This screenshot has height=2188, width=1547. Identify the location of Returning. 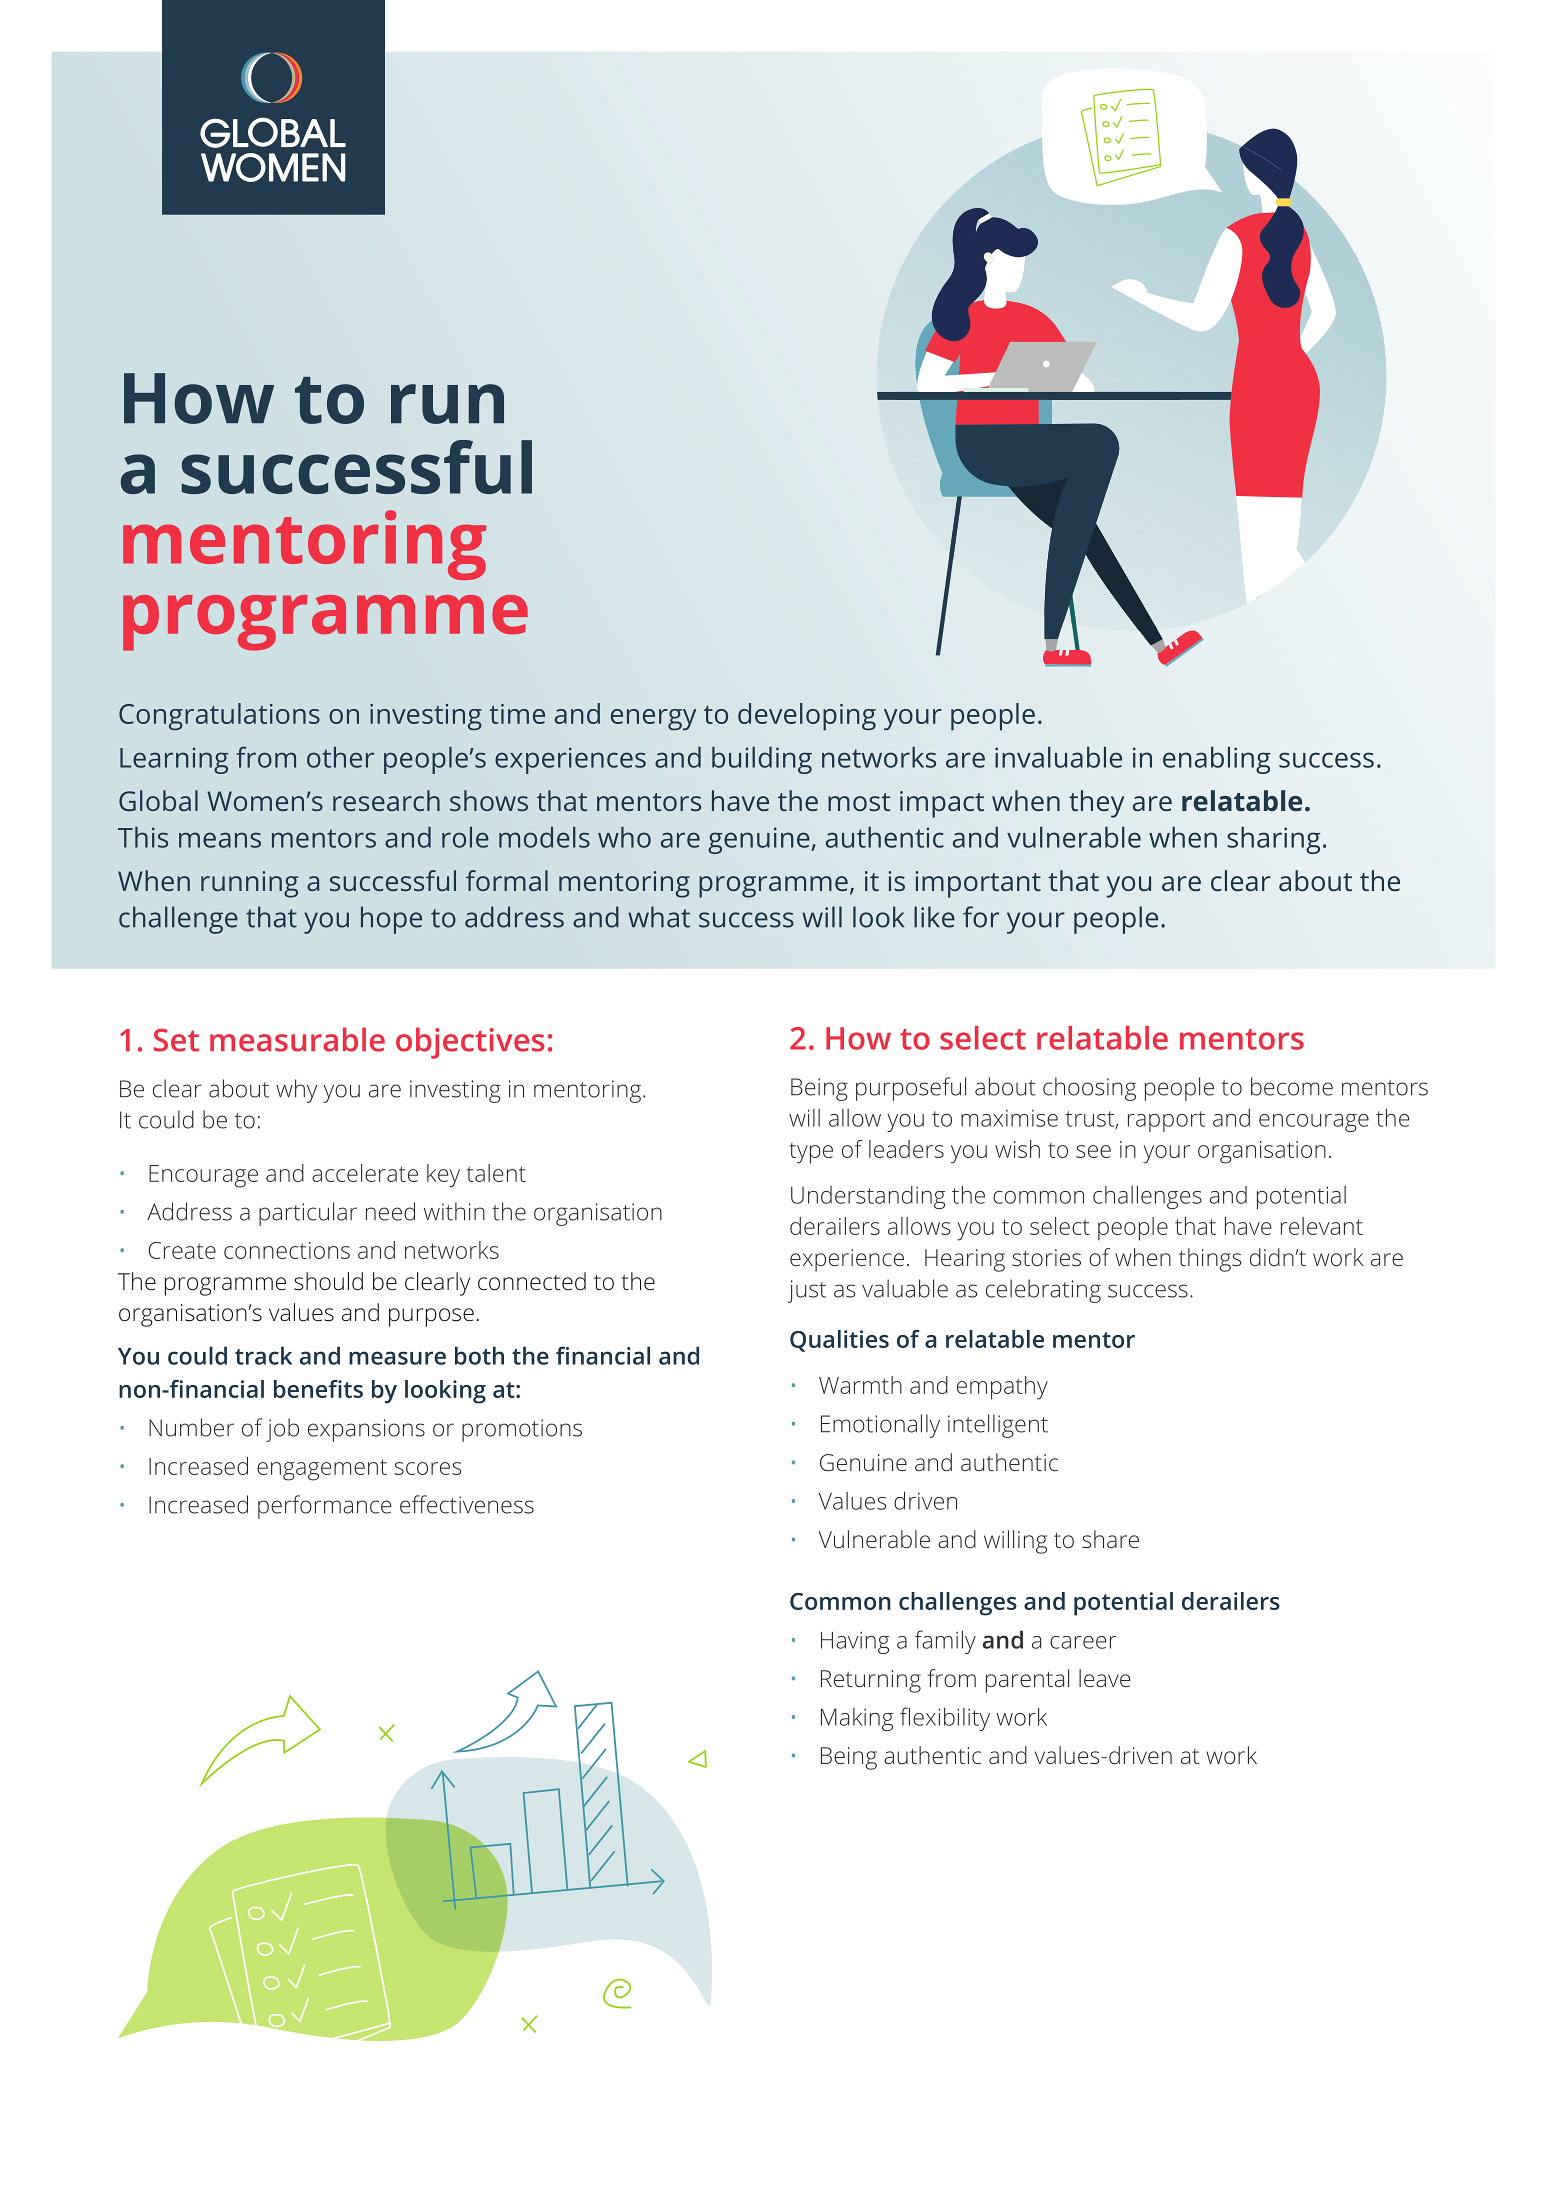
(871, 1681).
